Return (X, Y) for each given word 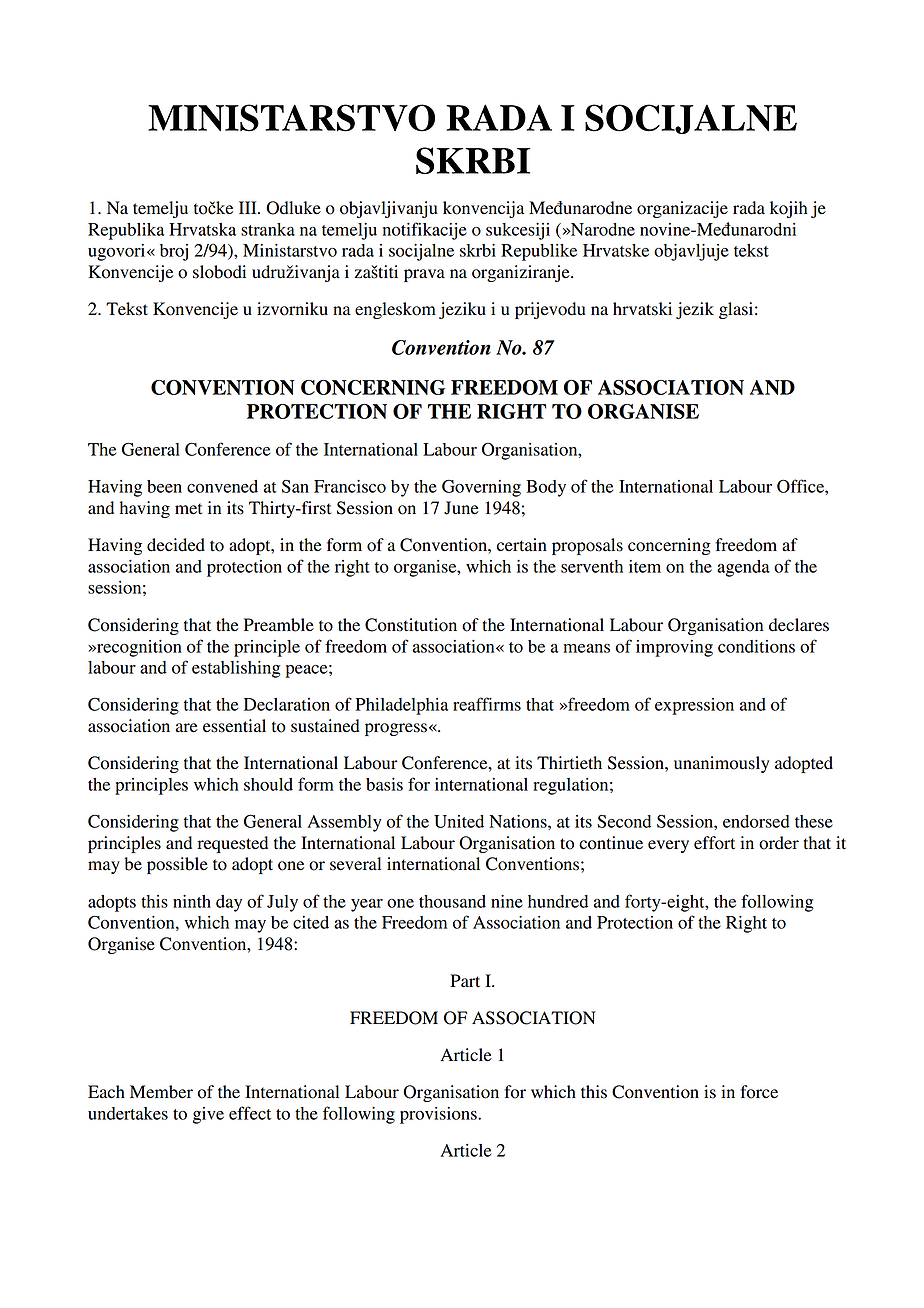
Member (161, 1092)
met (188, 509)
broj (174, 252)
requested (233, 844)
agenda (743, 568)
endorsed (756, 821)
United (459, 821)
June (461, 508)
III (249, 207)
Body (546, 488)
